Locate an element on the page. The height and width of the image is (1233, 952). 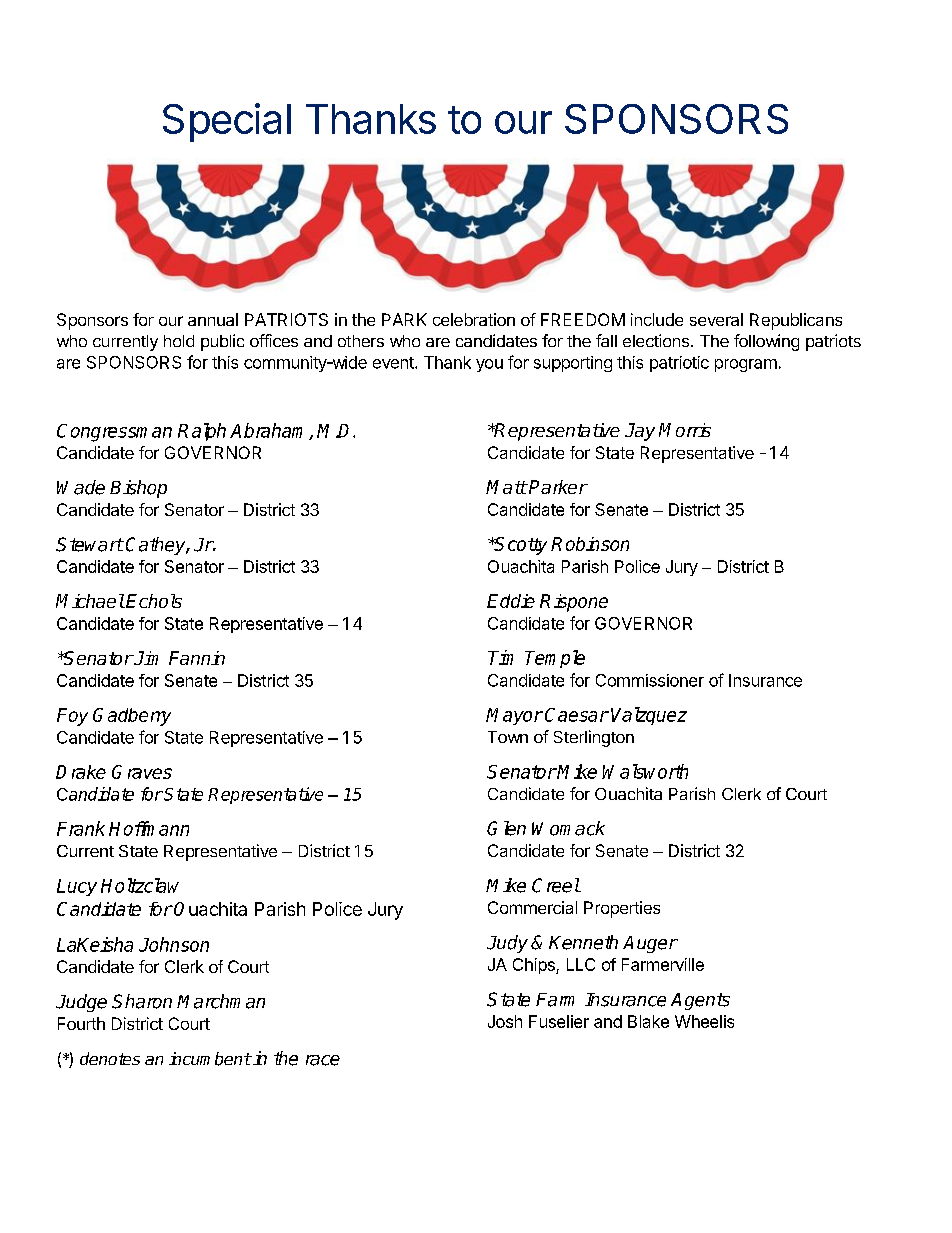
Robinson is located at coordinates (590, 544).
